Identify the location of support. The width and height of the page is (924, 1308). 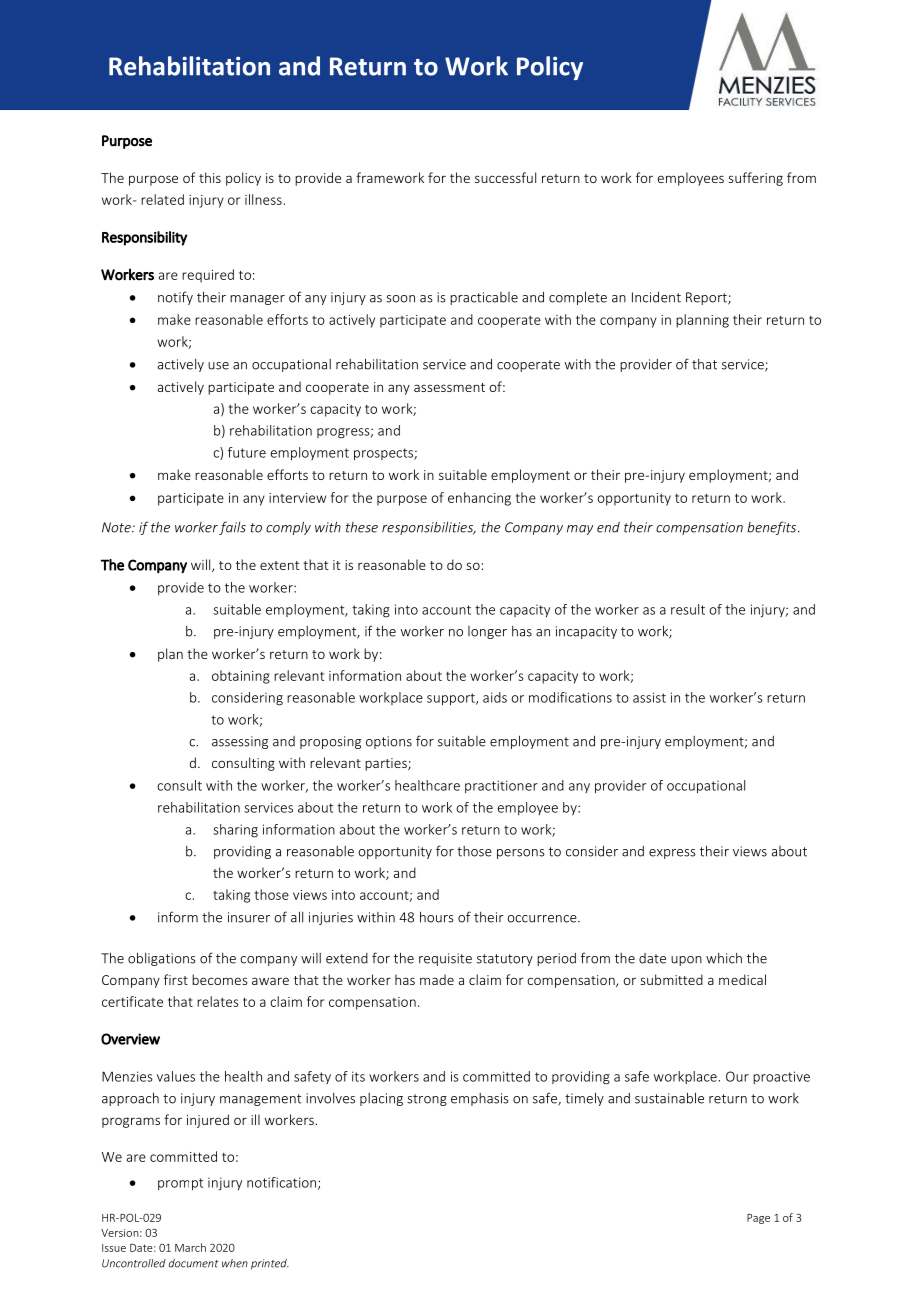
(452, 699).
